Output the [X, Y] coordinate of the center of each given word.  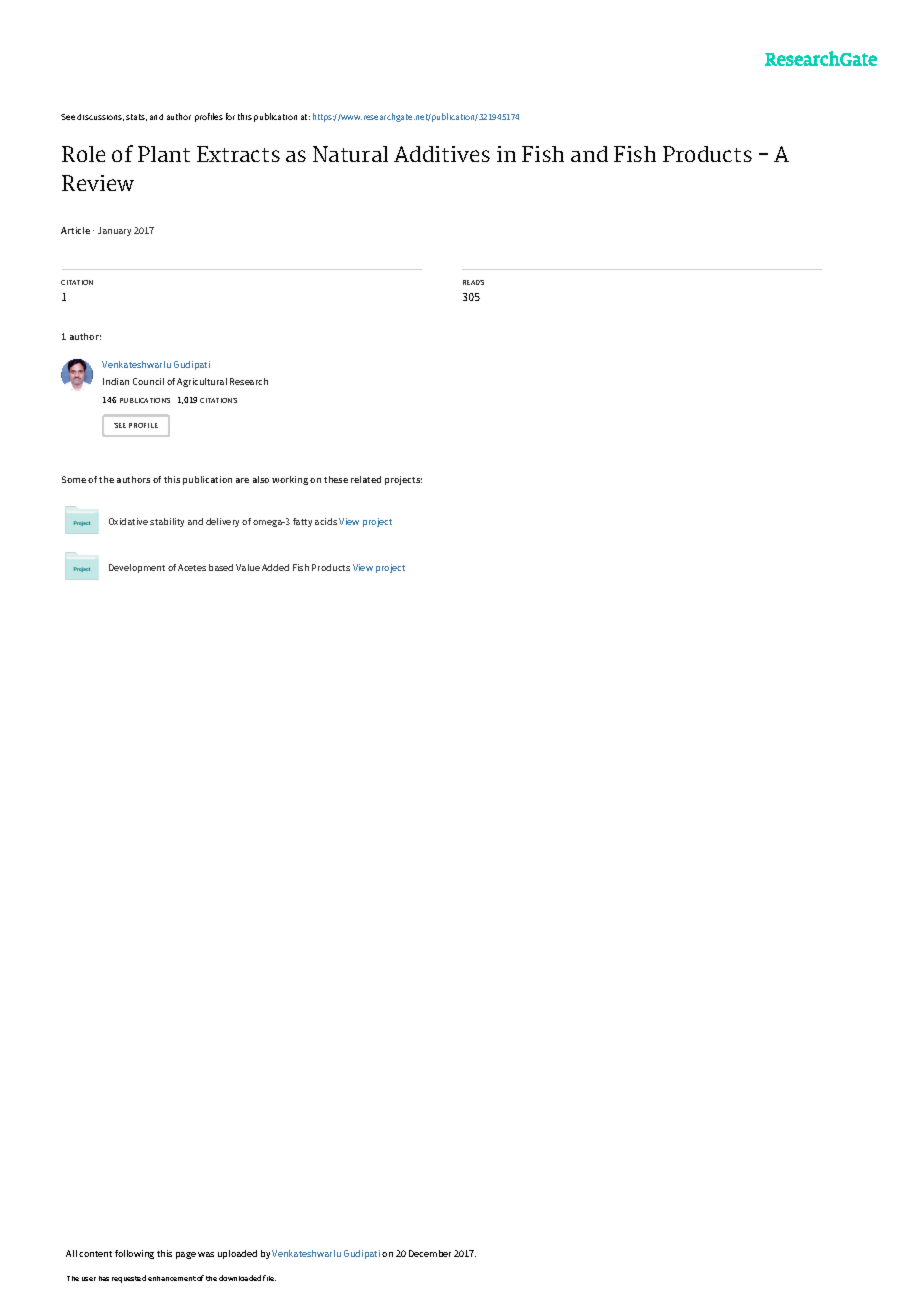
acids [326, 521]
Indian [116, 381]
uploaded [237, 1254]
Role [83, 154]
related [366, 479]
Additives [442, 154]
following [134, 1254]
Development [137, 568]
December [430, 1253]
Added [275, 567]
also [261, 479]
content [95, 1254]
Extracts [238, 154]
